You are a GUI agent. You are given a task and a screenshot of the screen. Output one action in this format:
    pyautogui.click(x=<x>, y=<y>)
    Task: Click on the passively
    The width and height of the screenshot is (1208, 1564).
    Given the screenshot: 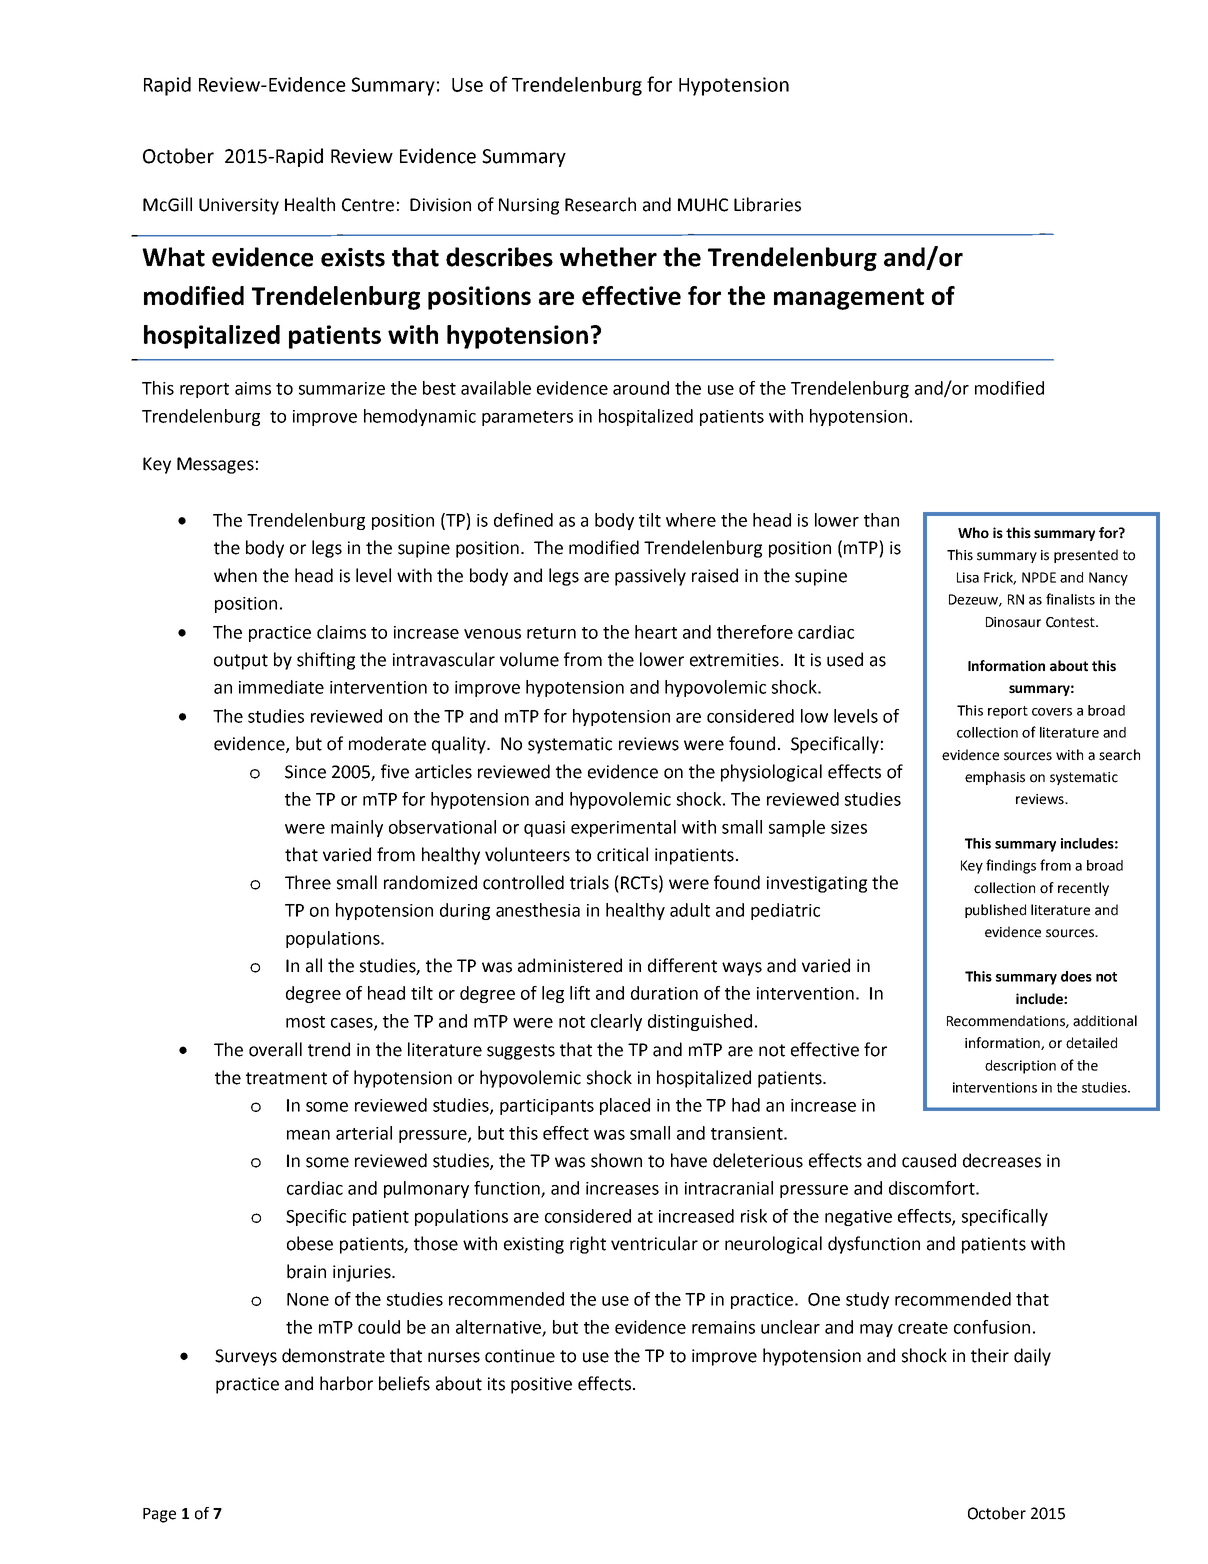 What is the action you would take?
    pyautogui.click(x=650, y=577)
